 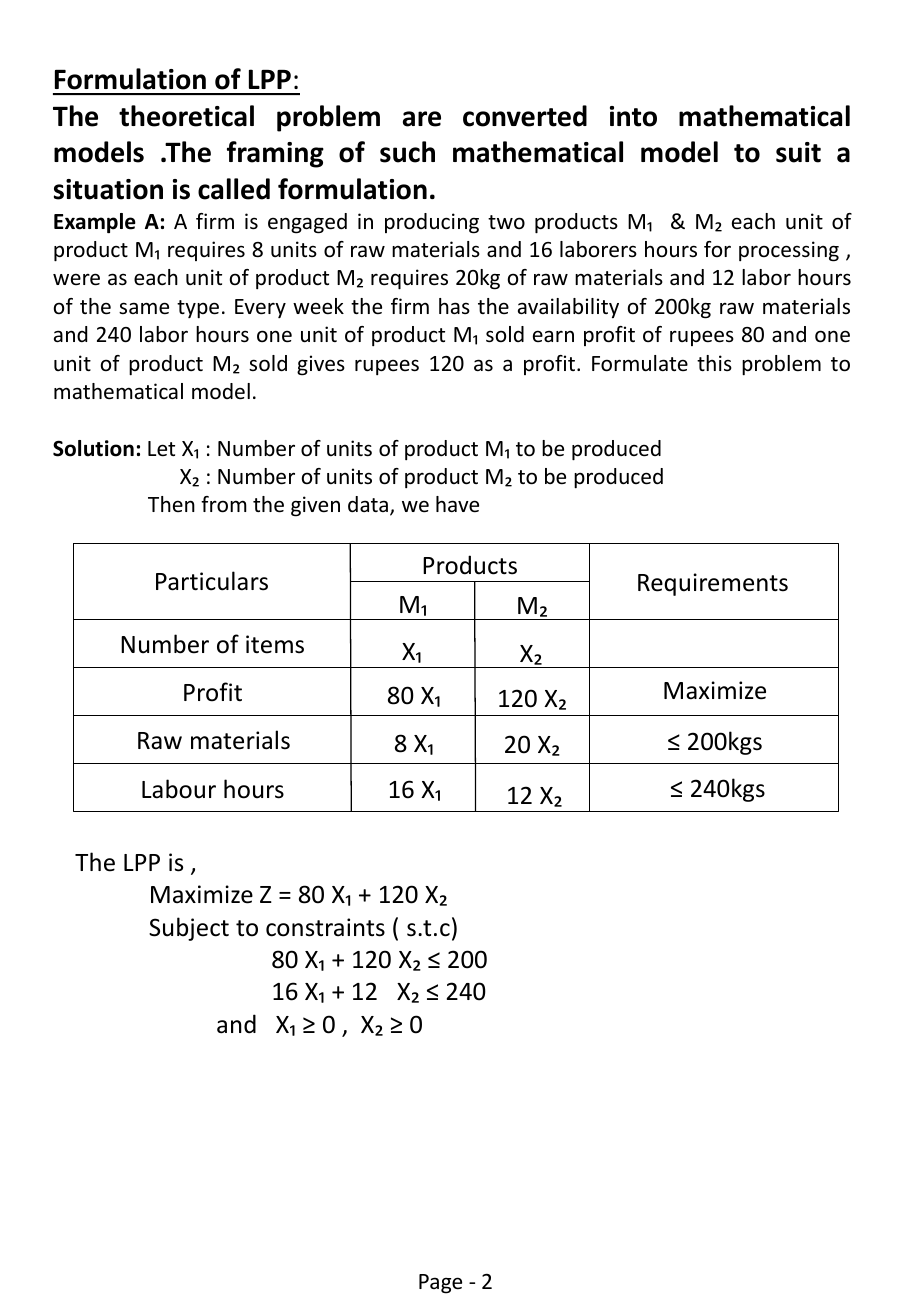 I want to click on have, so click(x=457, y=504).
